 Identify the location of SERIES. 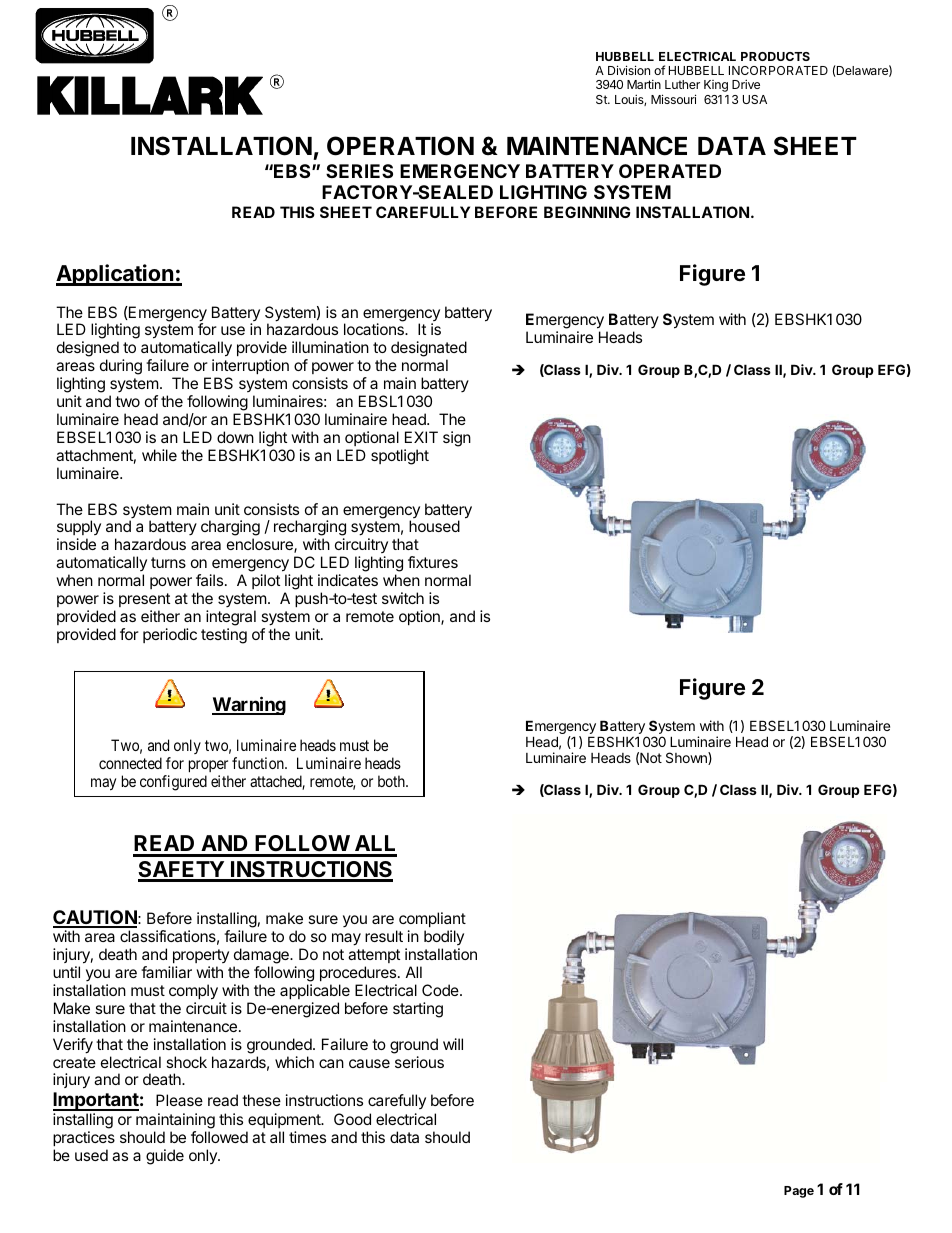
(359, 171).
